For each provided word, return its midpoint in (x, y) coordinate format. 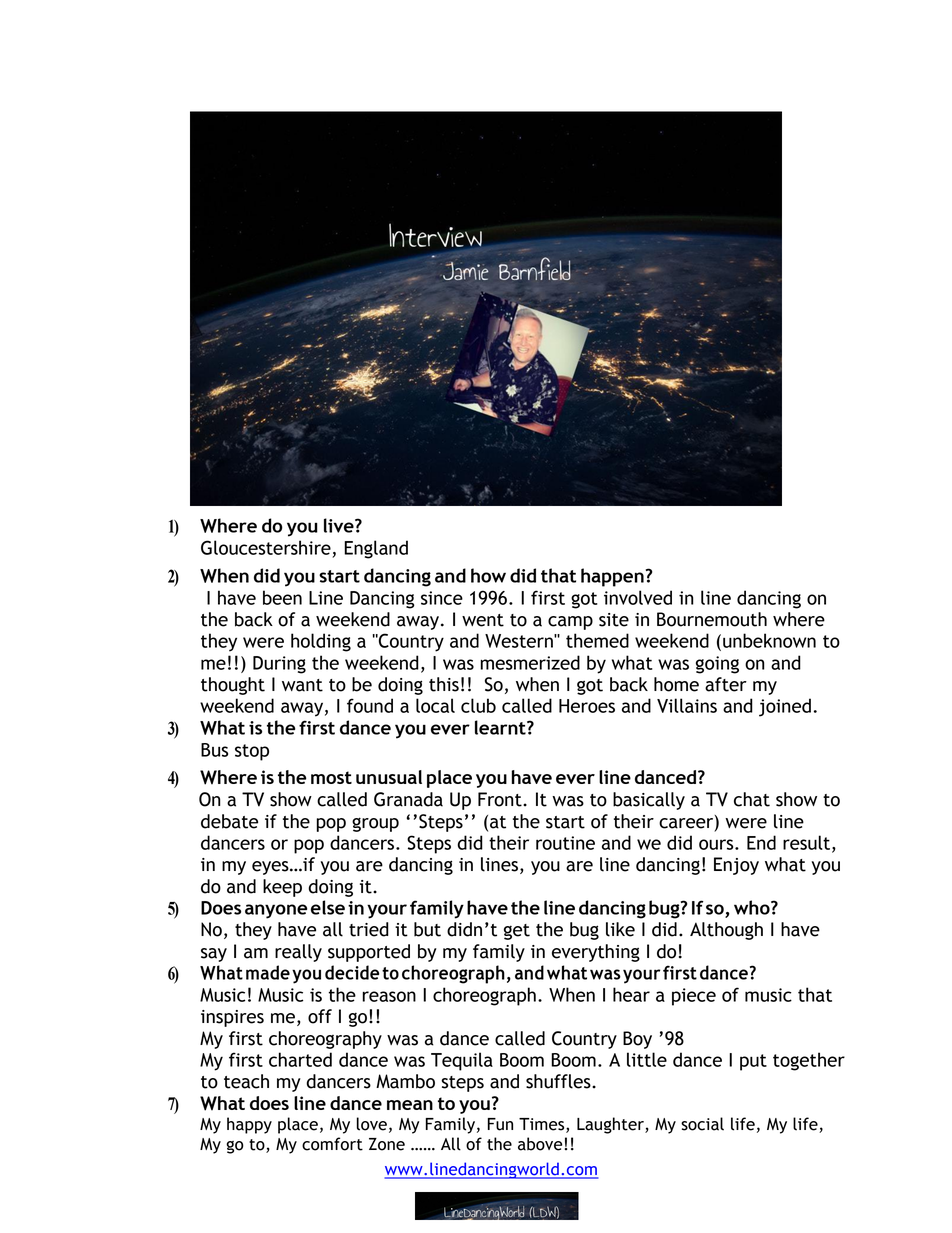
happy (249, 1125)
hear (631, 994)
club (478, 705)
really (298, 953)
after (726, 684)
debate (229, 821)
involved (638, 597)
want (302, 685)
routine (565, 843)
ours (717, 844)
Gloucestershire (266, 547)
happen (612, 577)
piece (694, 997)
